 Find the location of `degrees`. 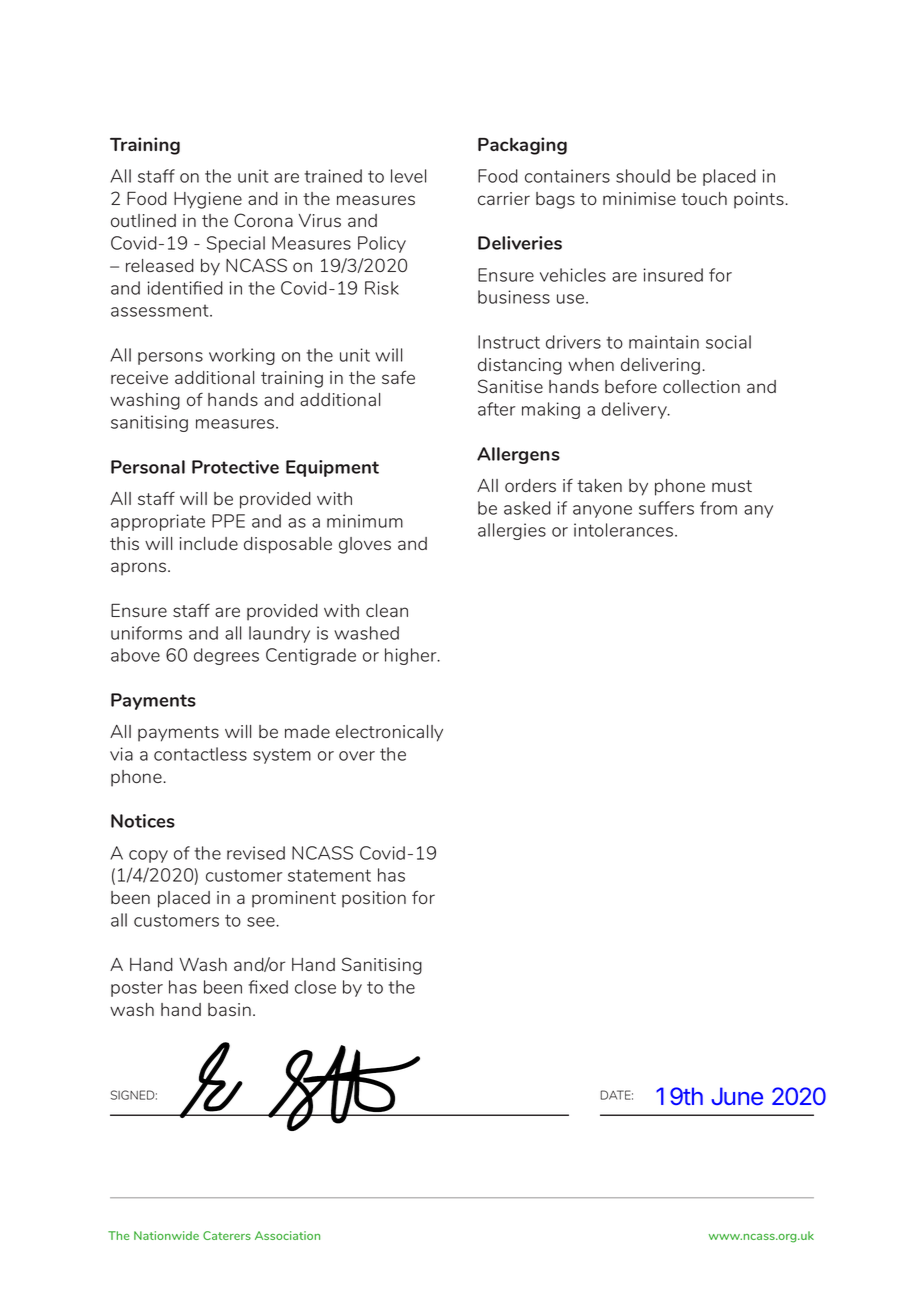

degrees is located at coordinates (226, 656).
